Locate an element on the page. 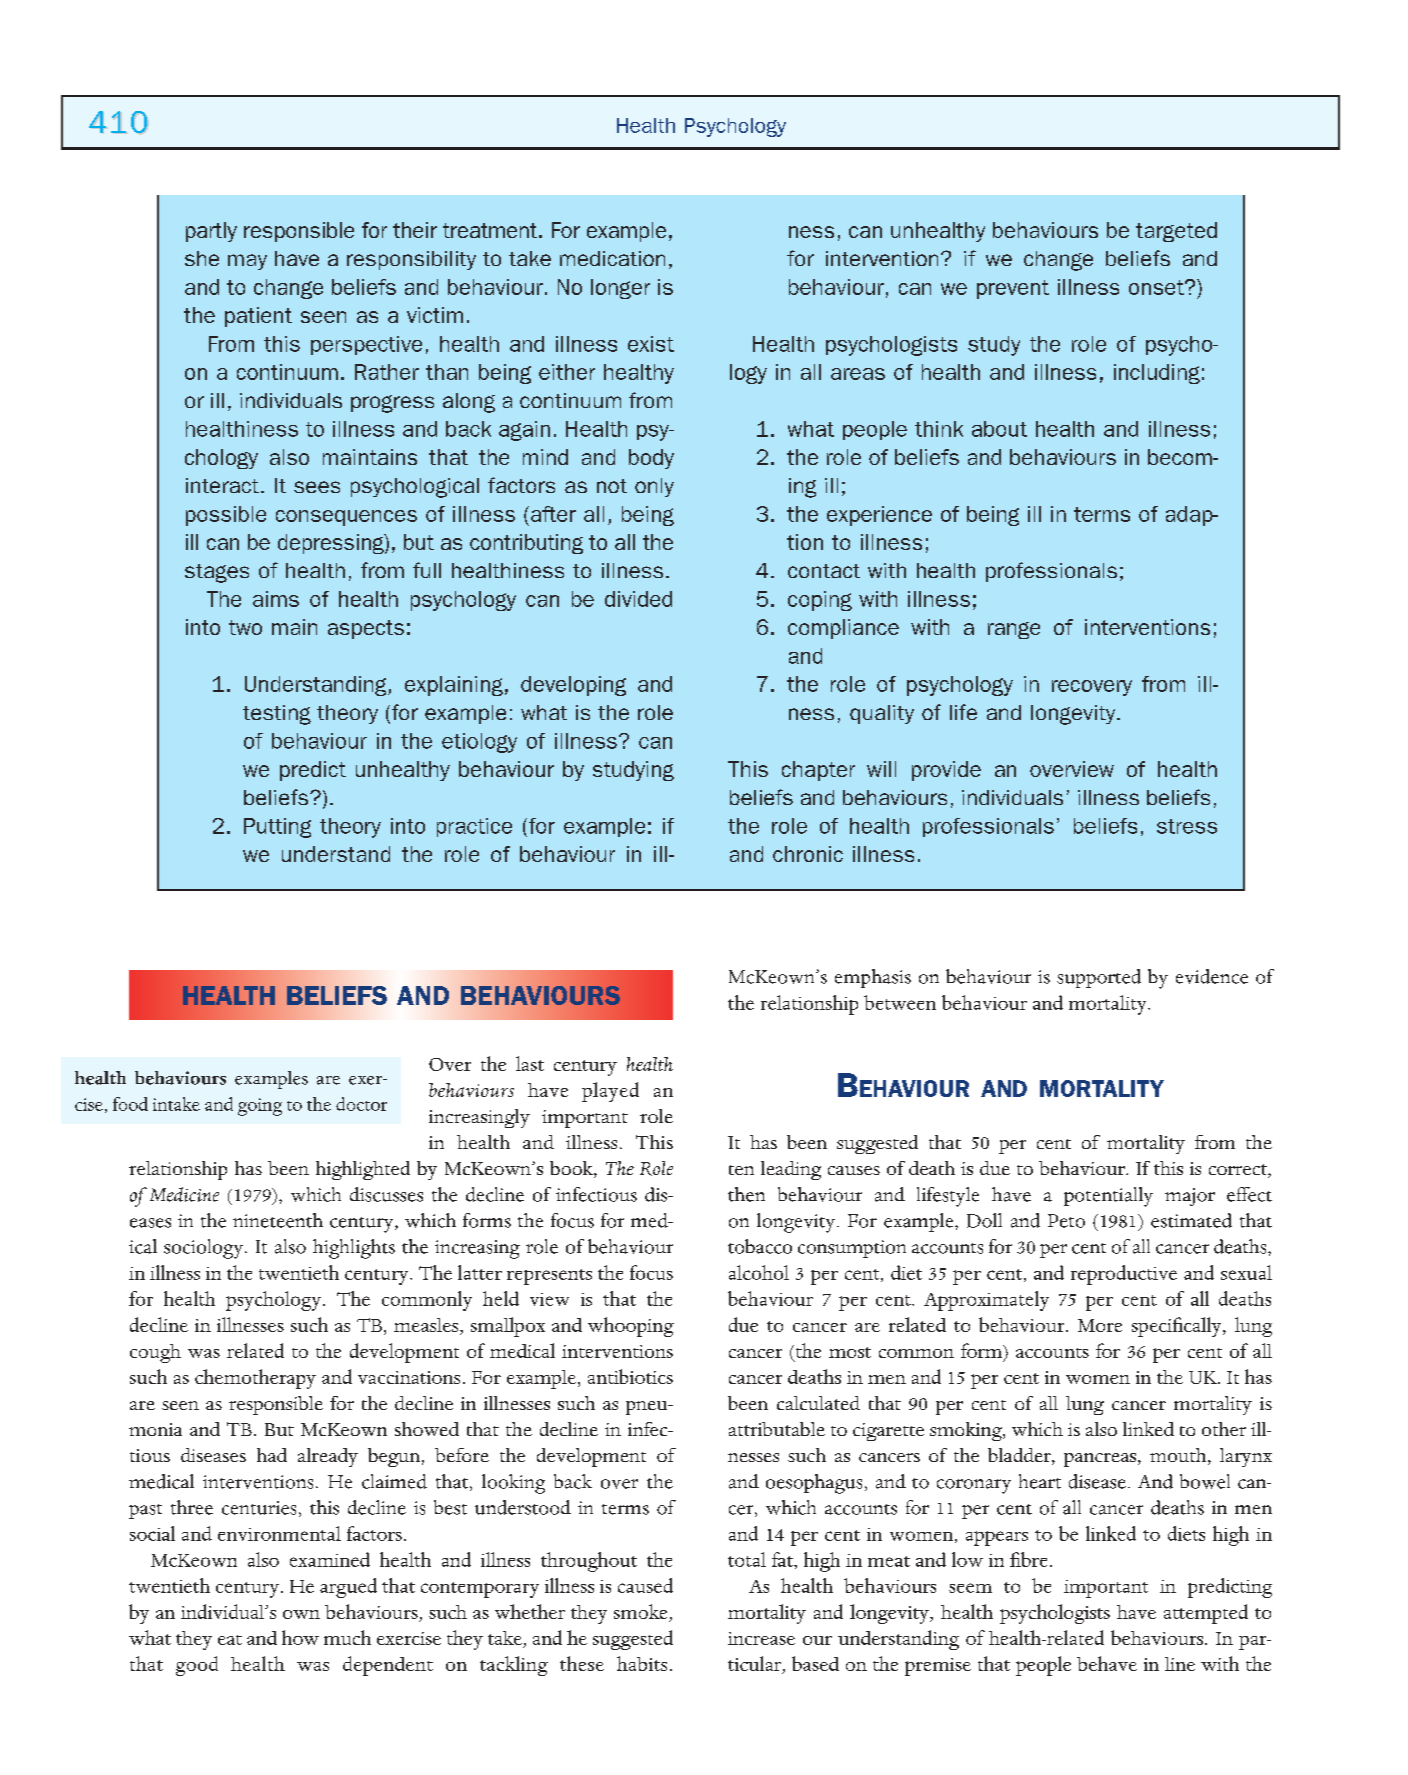 Image resolution: width=1408 pixels, height=1775 pixels. supported is located at coordinates (1099, 978).
